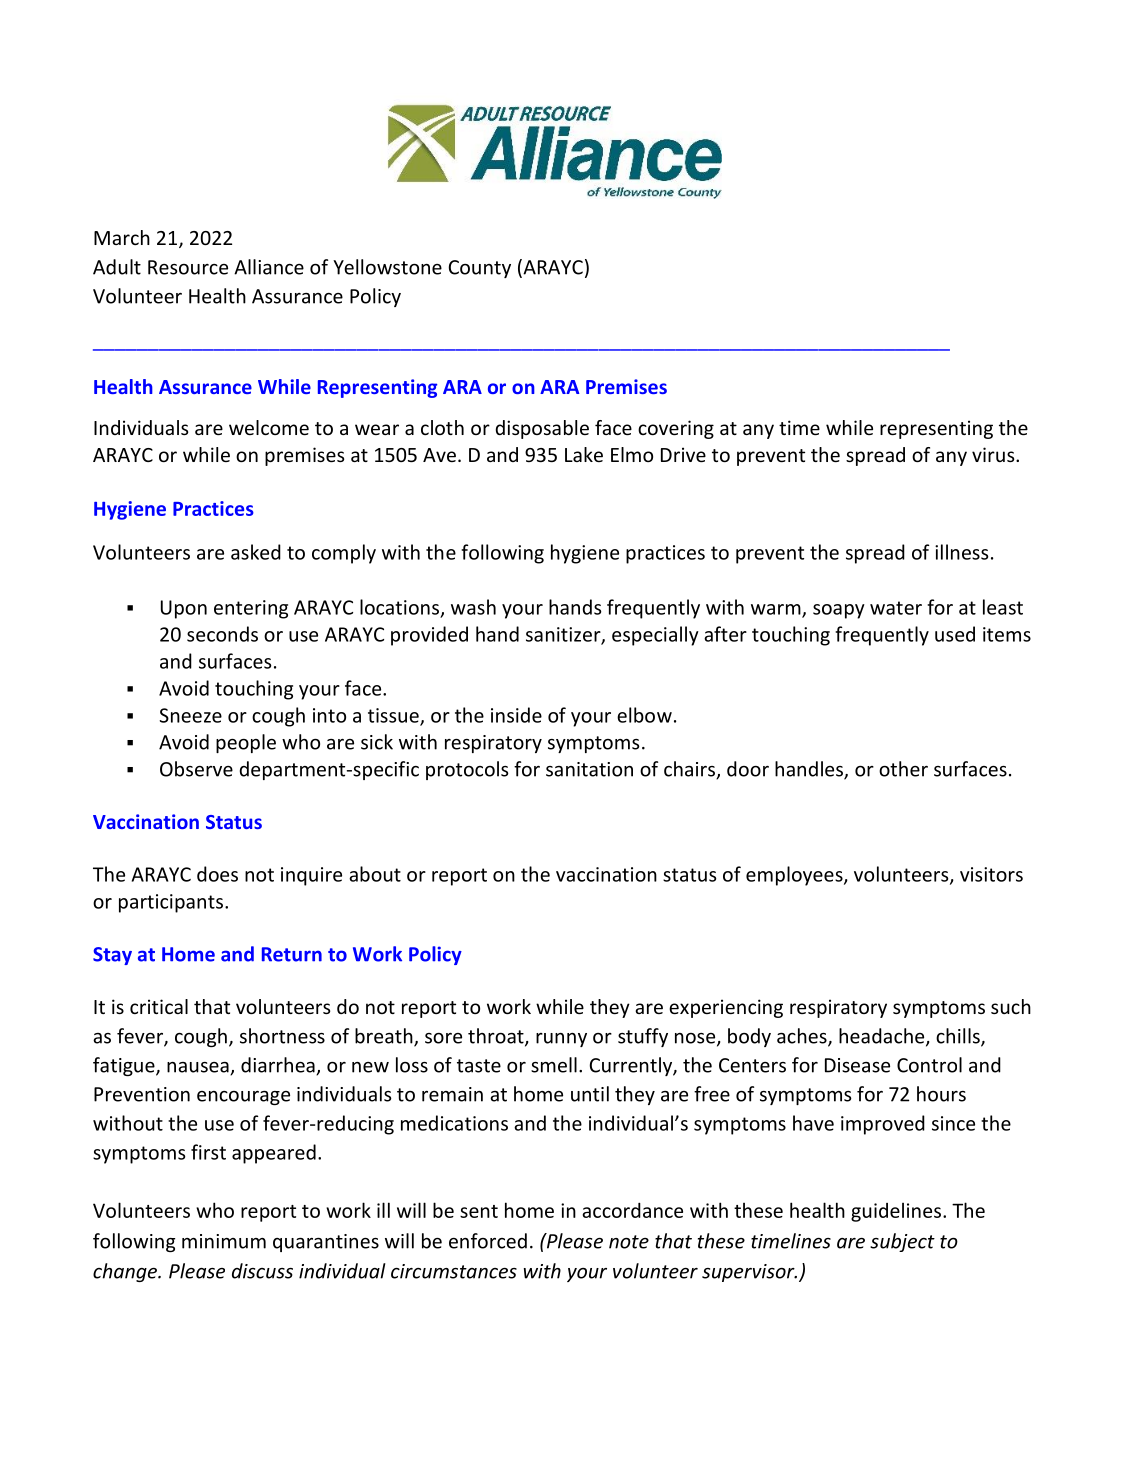  I want to click on sanitation, so click(589, 769).
